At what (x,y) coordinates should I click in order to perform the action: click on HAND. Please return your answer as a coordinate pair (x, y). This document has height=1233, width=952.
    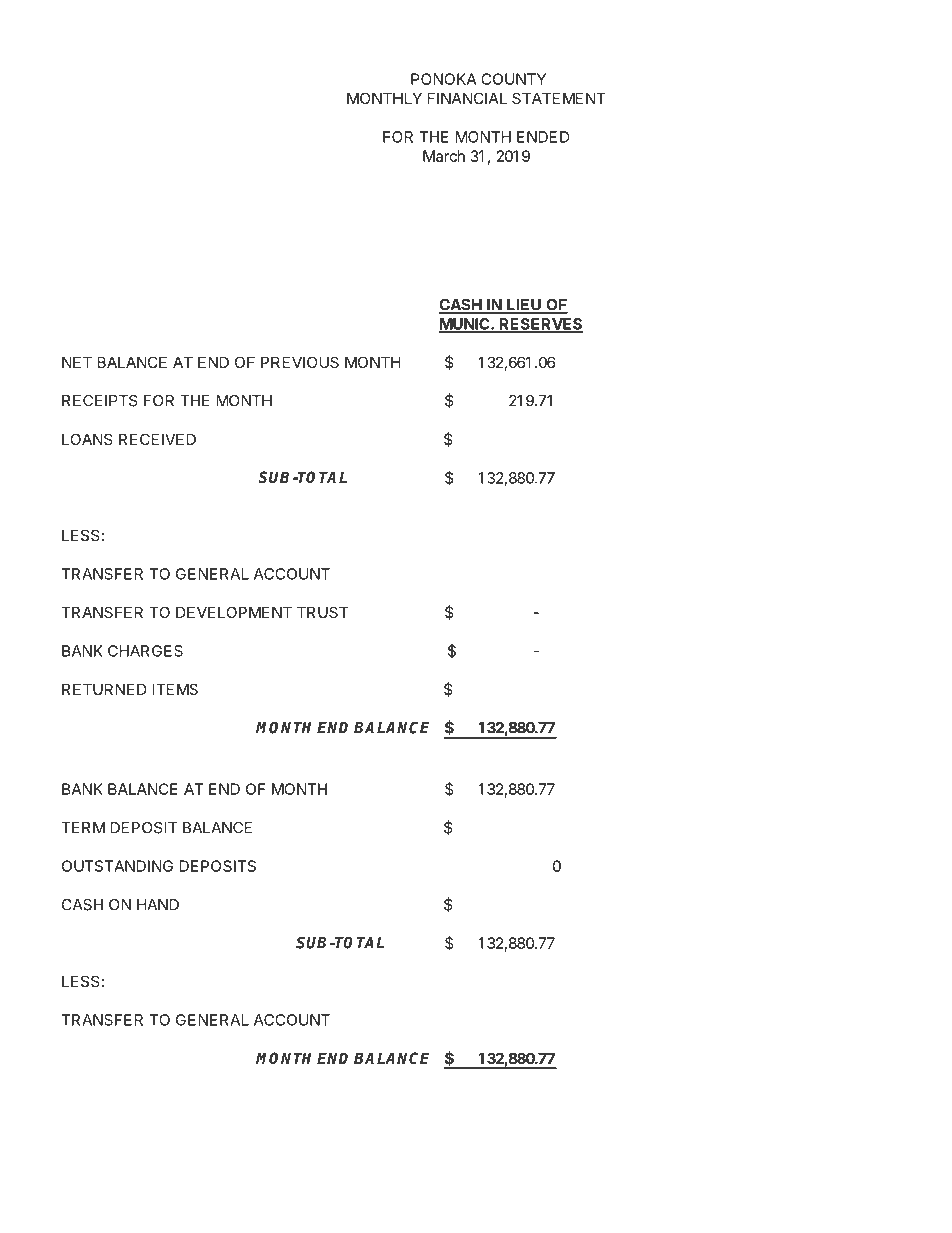
    Looking at the image, I should click on (158, 905).
